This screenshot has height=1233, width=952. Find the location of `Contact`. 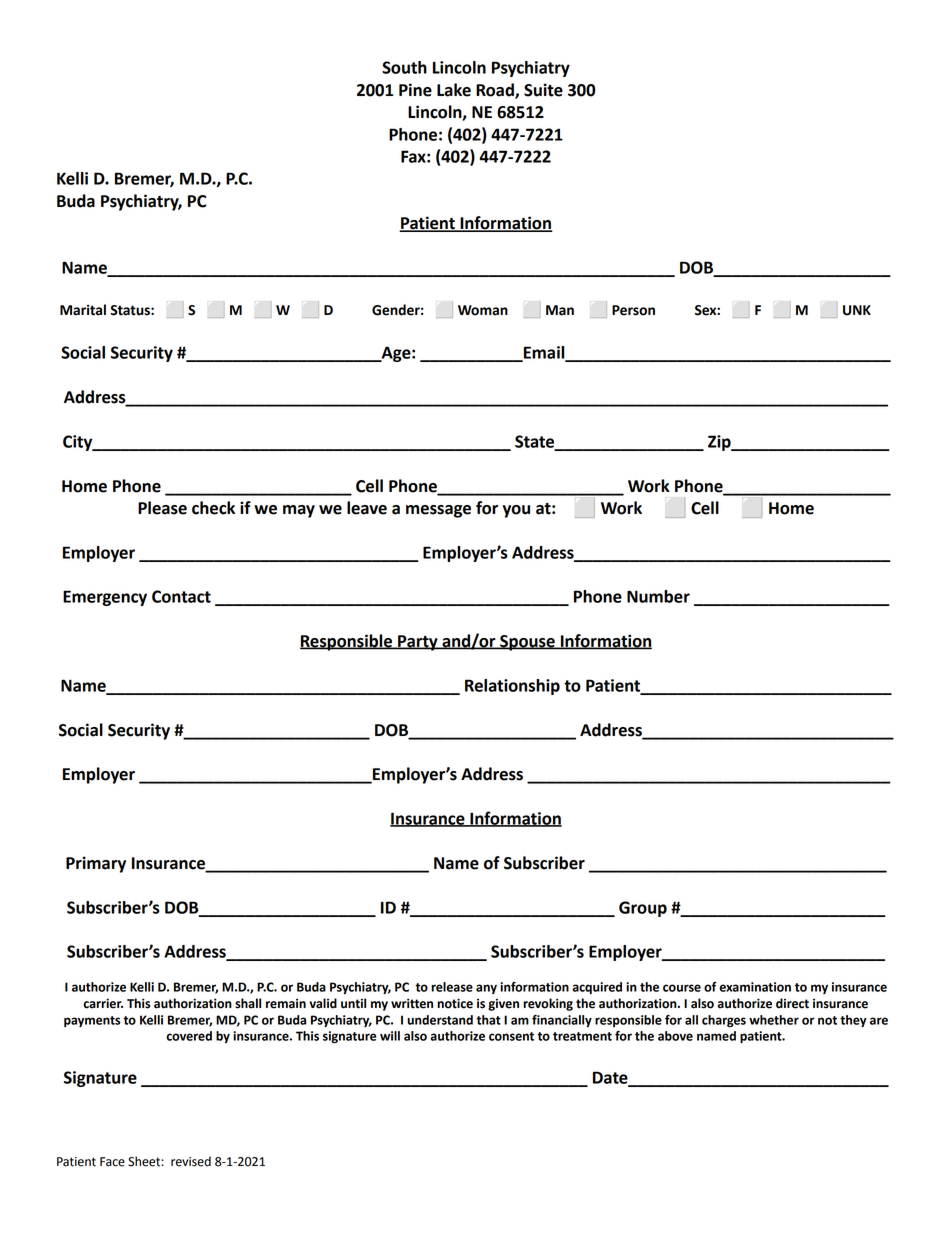

Contact is located at coordinates (181, 596).
